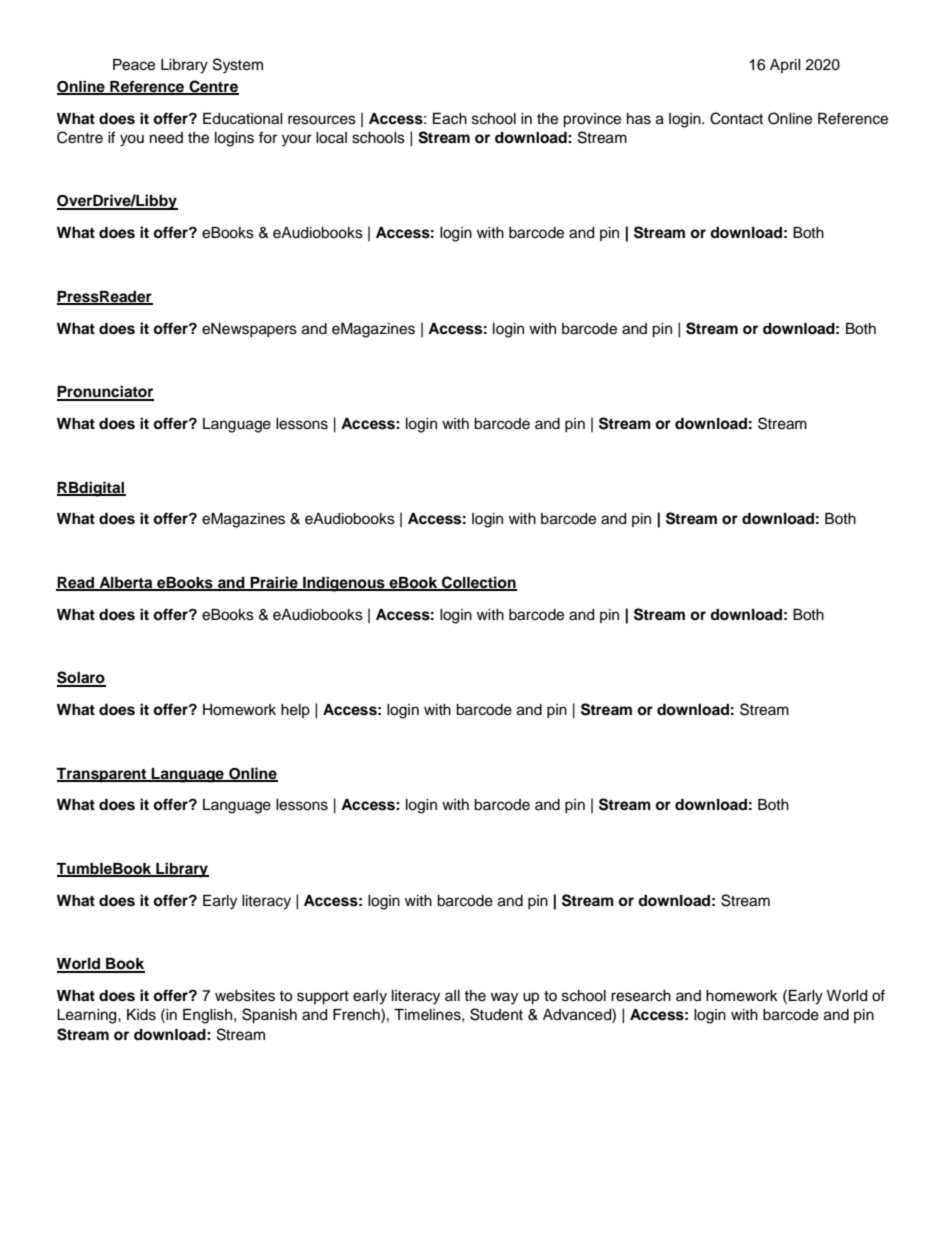 The height and width of the image is (1233, 952). I want to click on all, so click(452, 995).
